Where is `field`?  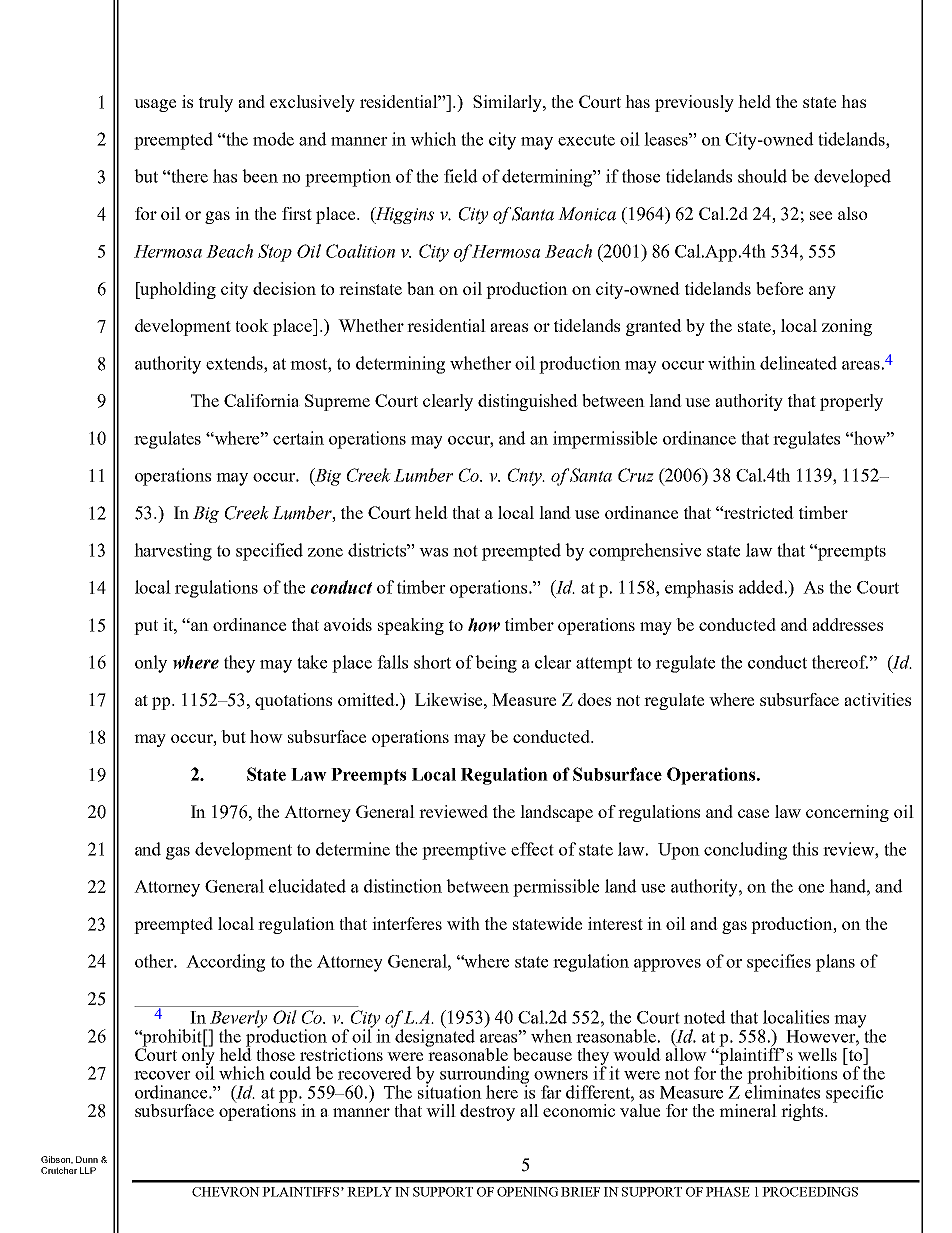
field is located at coordinates (461, 176).
